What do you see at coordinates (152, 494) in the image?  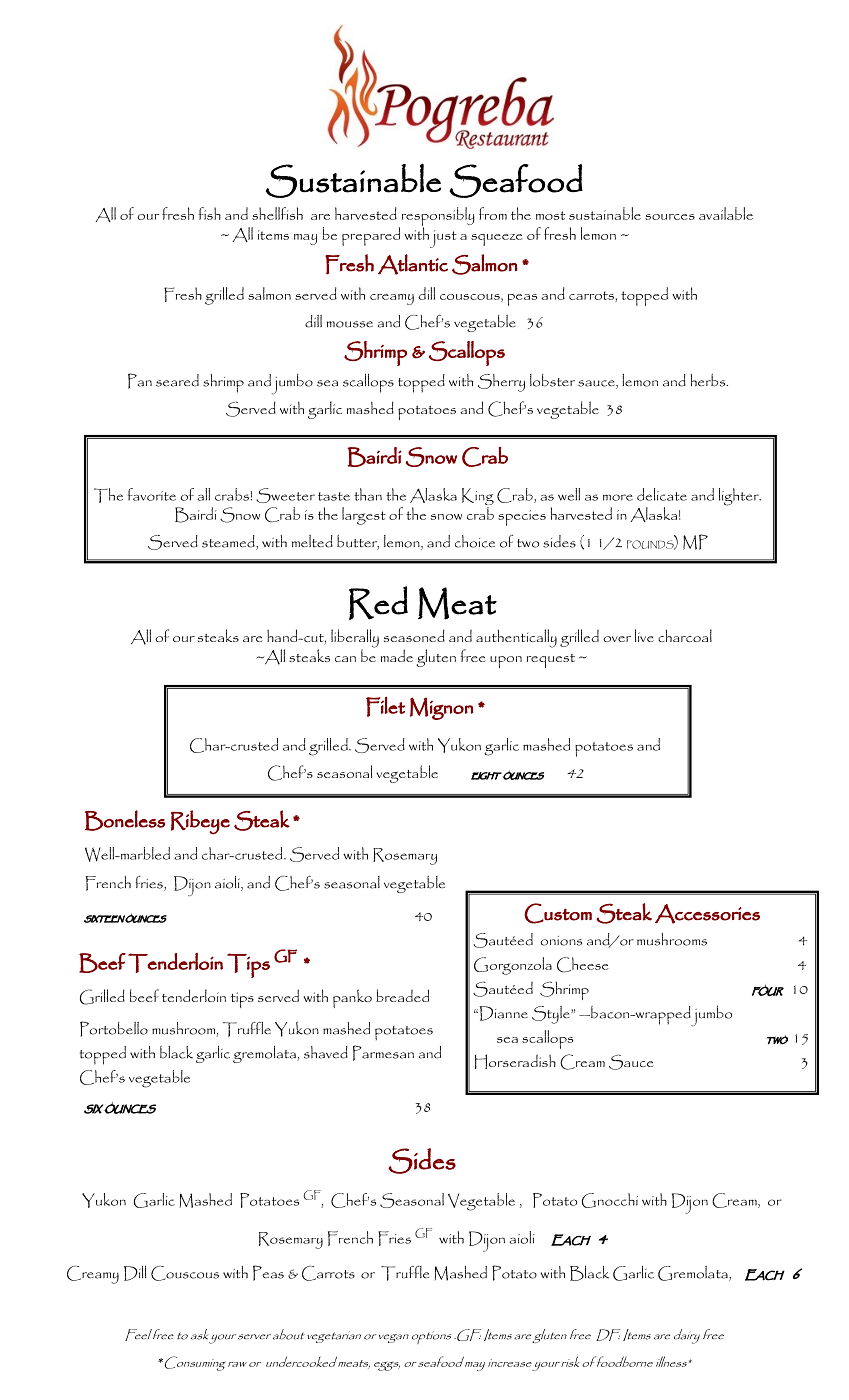 I see `favorite` at bounding box center [152, 494].
